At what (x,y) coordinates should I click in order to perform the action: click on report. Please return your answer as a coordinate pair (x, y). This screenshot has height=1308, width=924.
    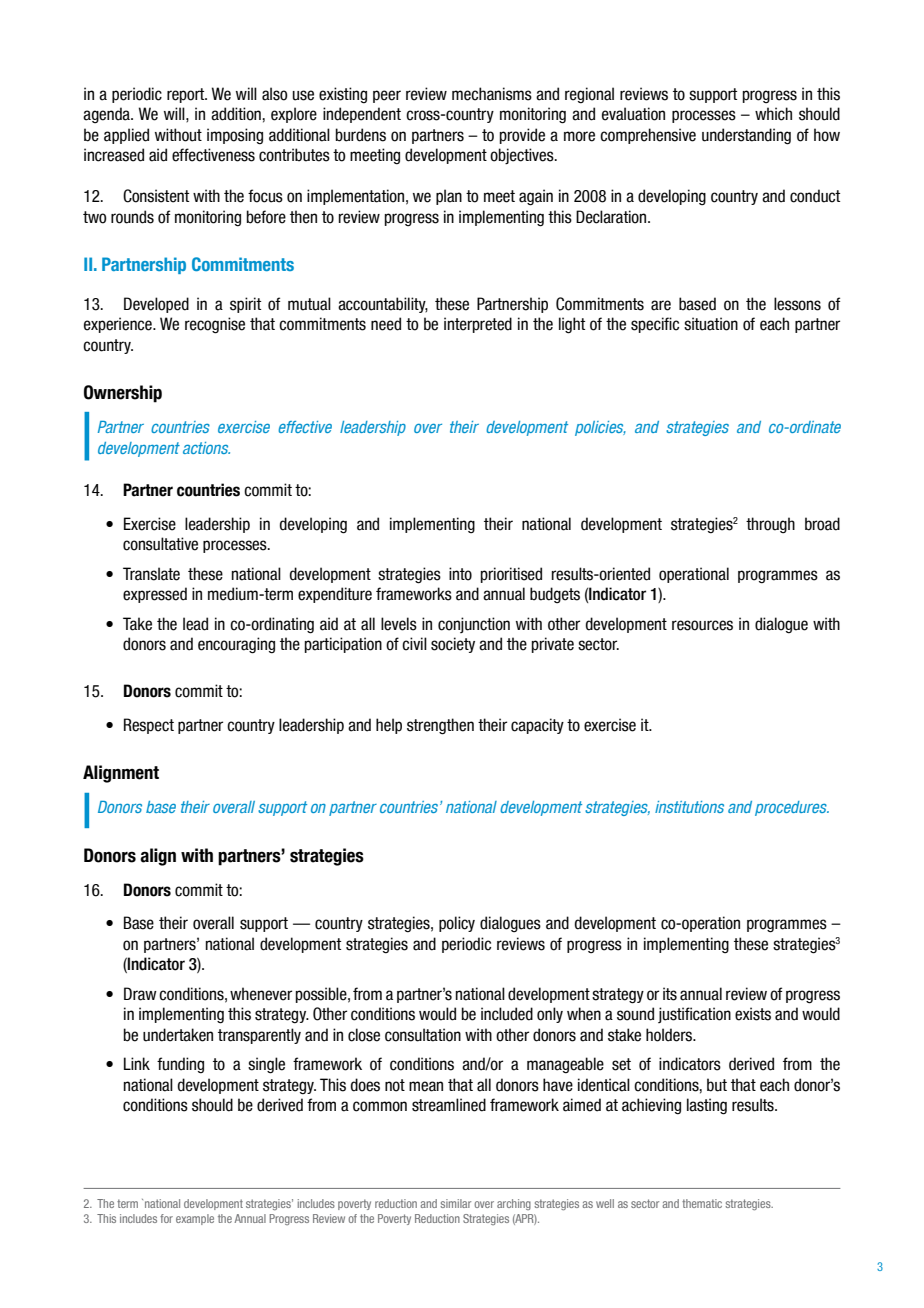
    Looking at the image, I should click on (187, 95).
